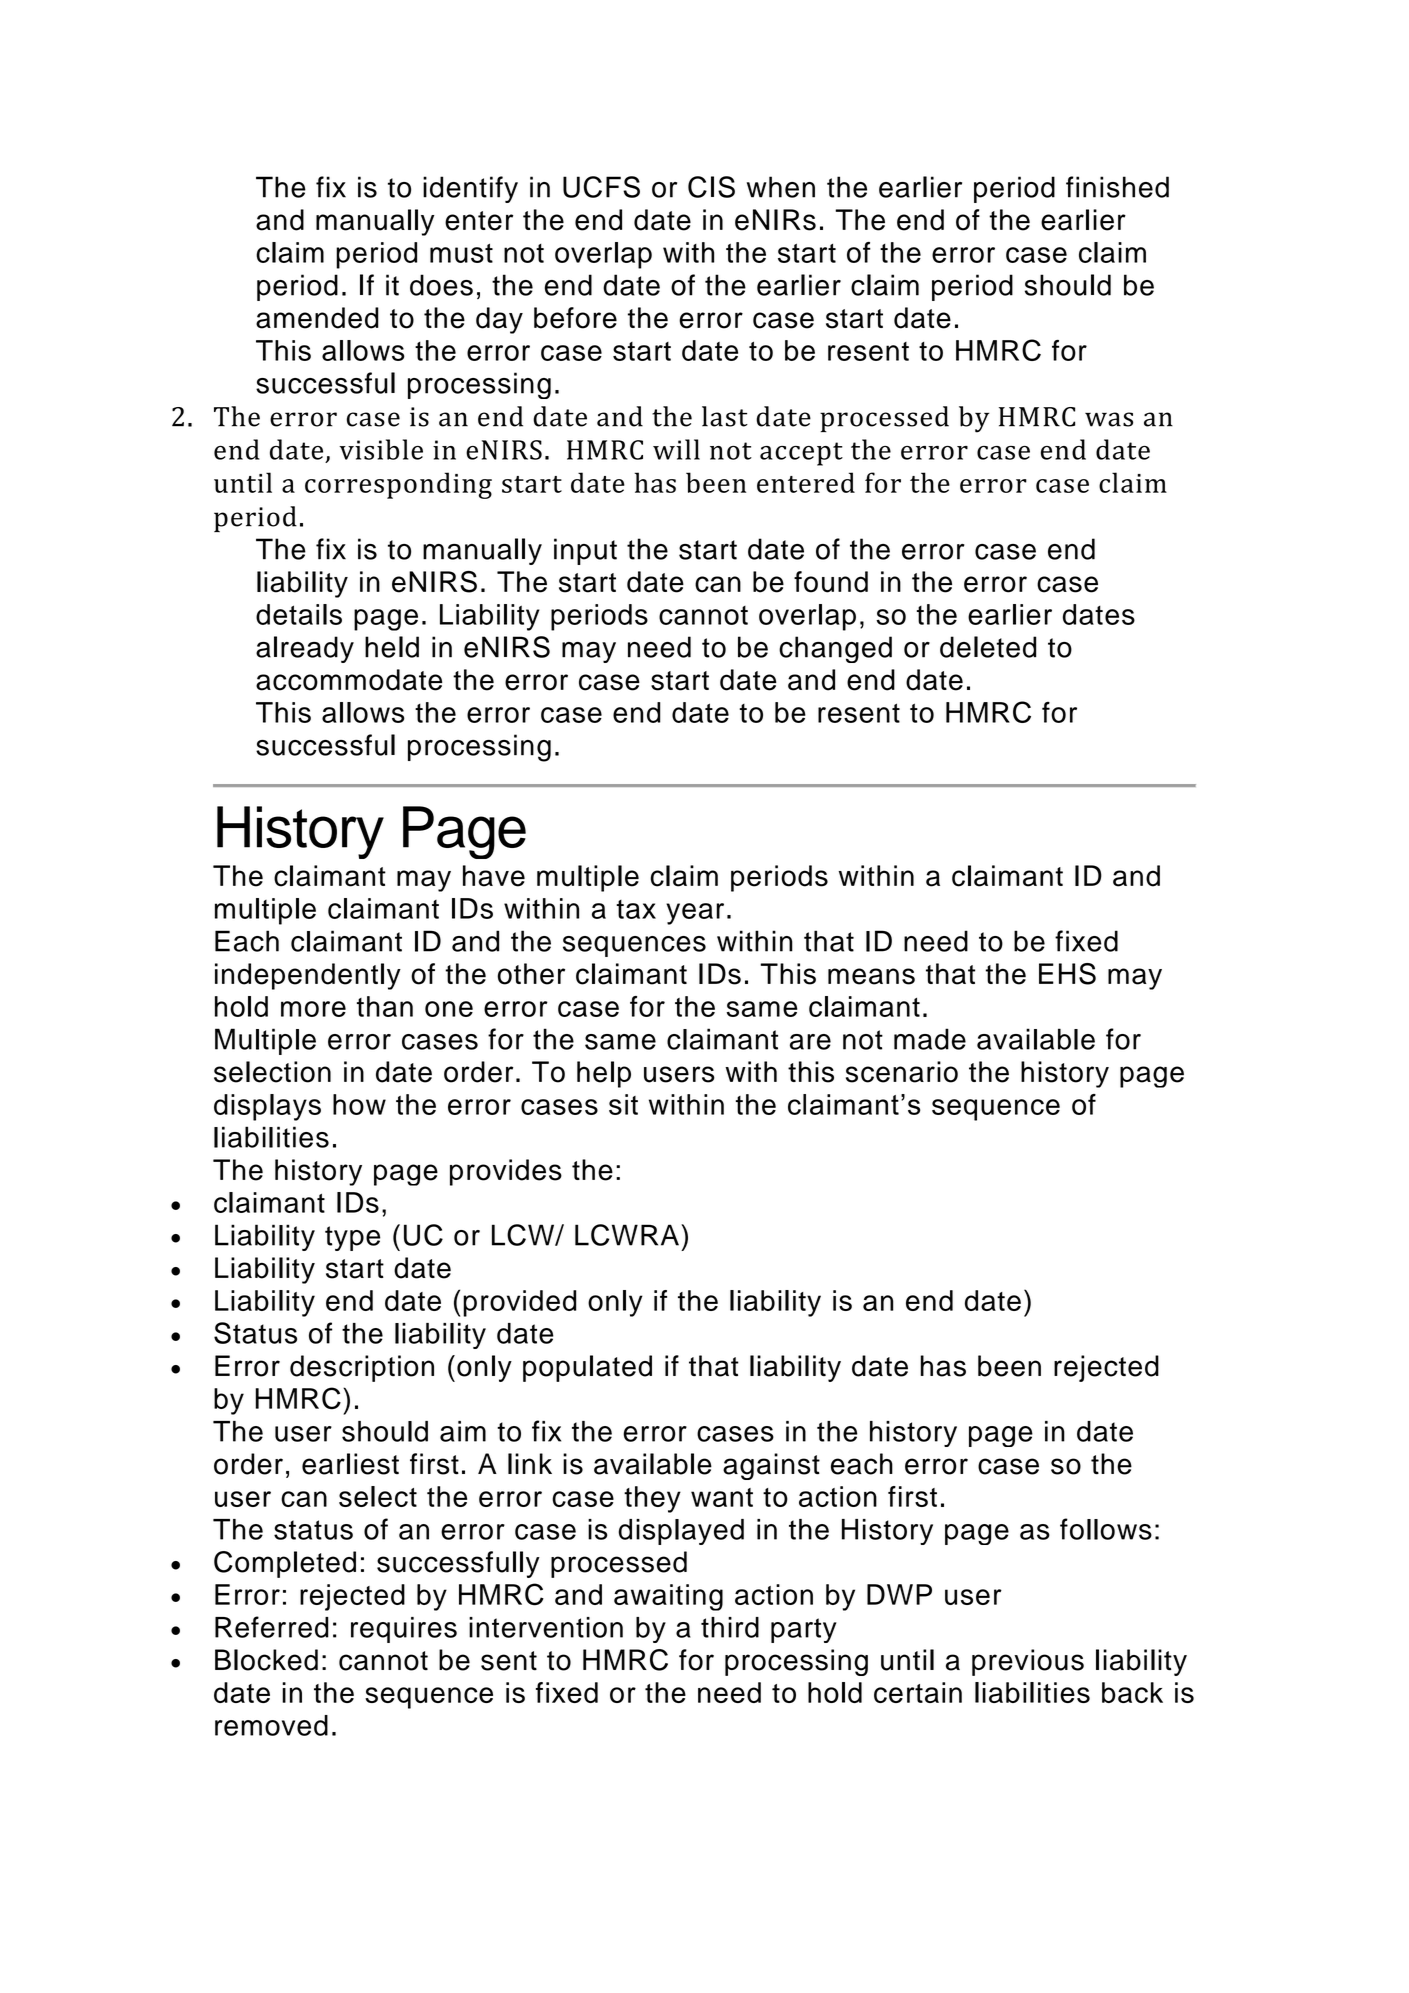  What do you see at coordinates (695, 914) in the screenshot?
I see `year` at bounding box center [695, 914].
